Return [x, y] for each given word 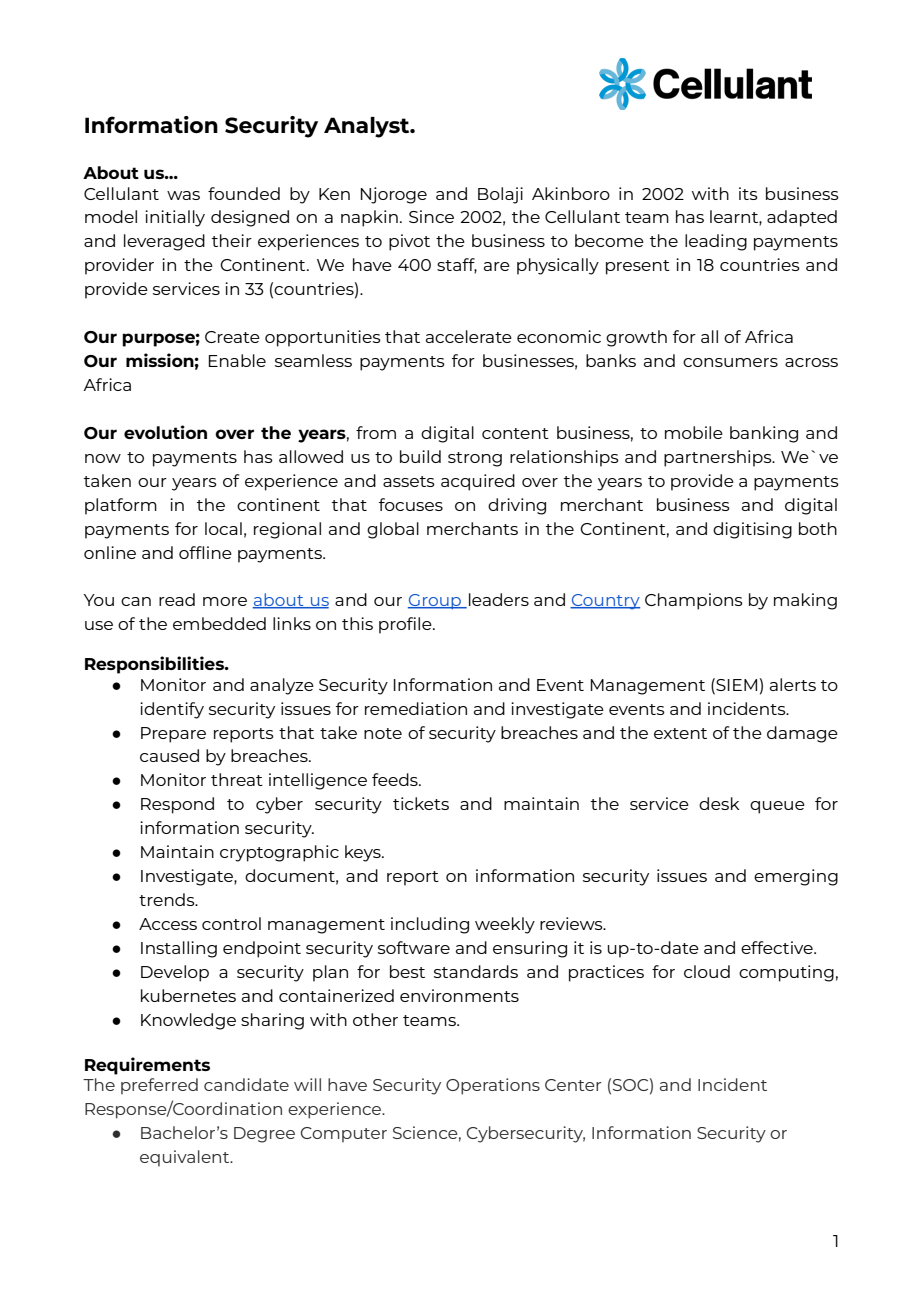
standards [476, 971]
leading [716, 242]
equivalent [186, 1158]
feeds [396, 779]
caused [169, 755]
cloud [707, 971]
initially [175, 218]
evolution [165, 432]
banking [764, 434]
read [177, 599]
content [515, 433]
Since [431, 216]
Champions [694, 601]
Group [435, 601]
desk [719, 803]
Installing [179, 949]
